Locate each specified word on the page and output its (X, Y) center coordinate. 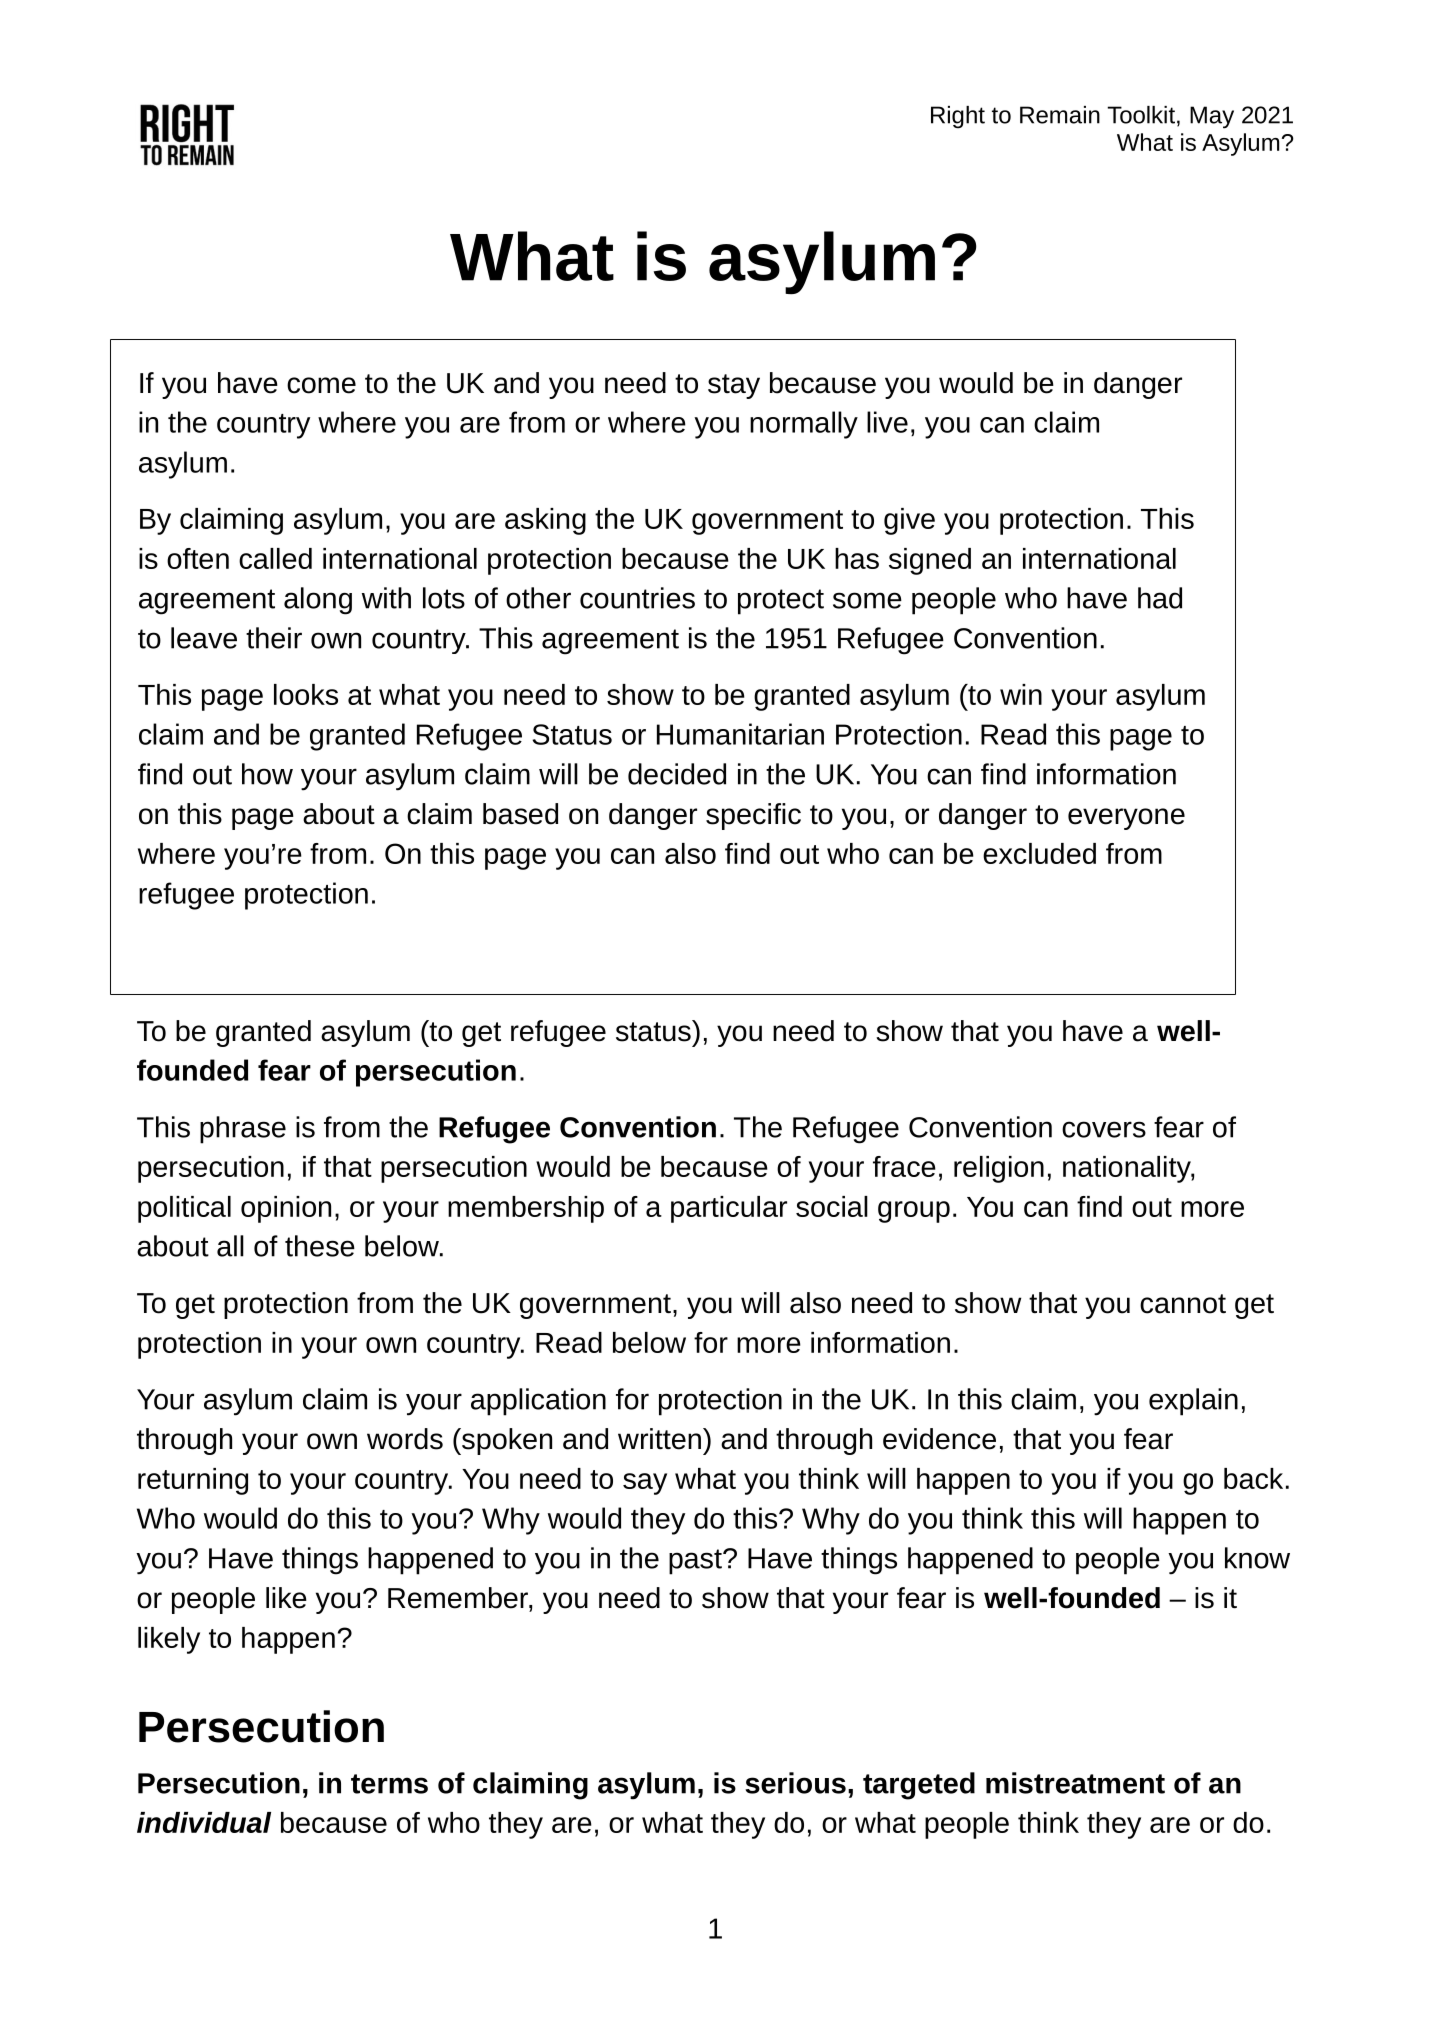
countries (637, 598)
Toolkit (1141, 115)
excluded (1039, 853)
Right (958, 117)
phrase (243, 1130)
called (275, 558)
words (405, 1439)
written (659, 1439)
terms (389, 1784)
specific (753, 816)
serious (795, 1783)
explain (1193, 1402)
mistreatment (1075, 1783)
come (321, 385)
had (1160, 598)
